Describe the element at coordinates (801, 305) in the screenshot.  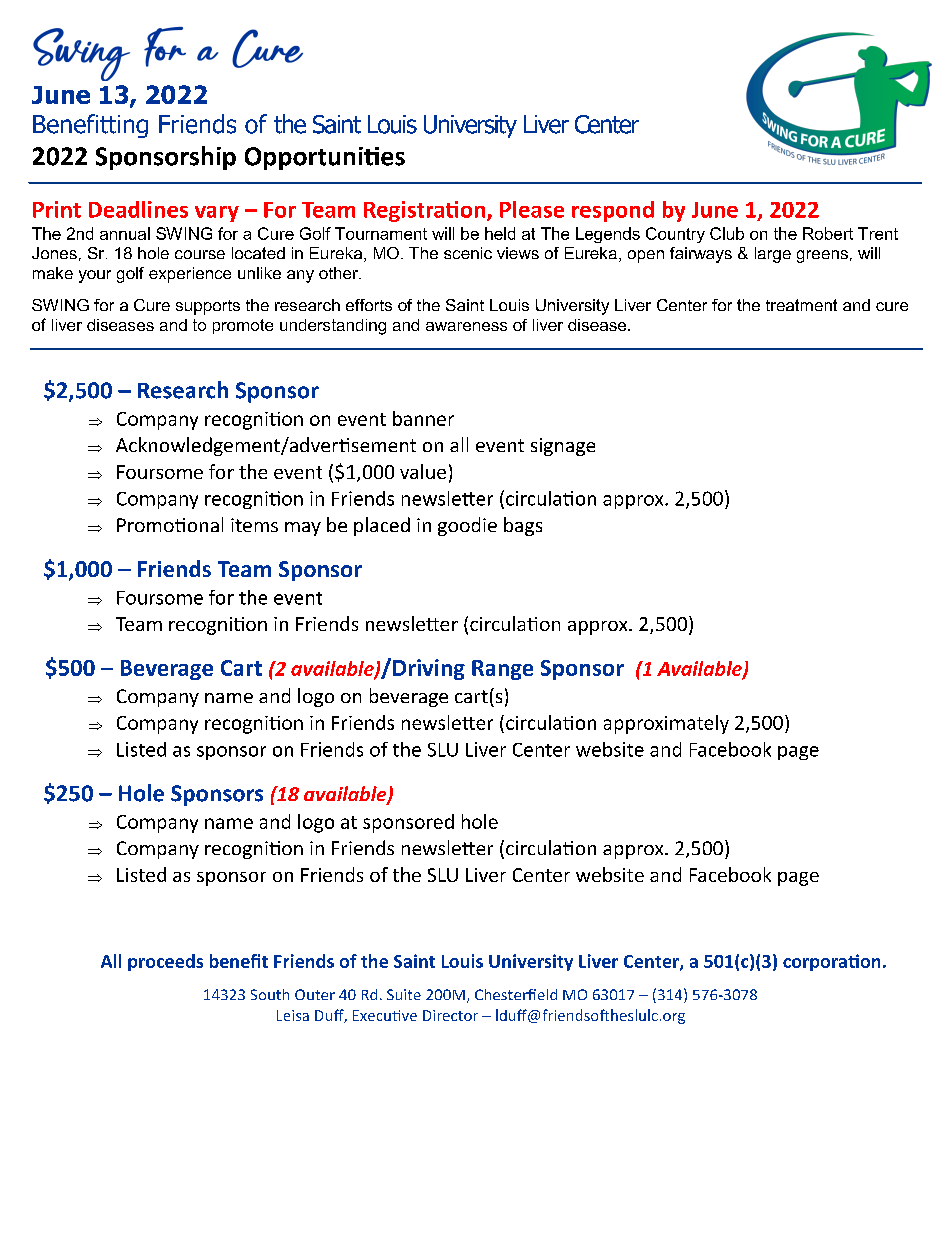
I see `treatment` at that location.
